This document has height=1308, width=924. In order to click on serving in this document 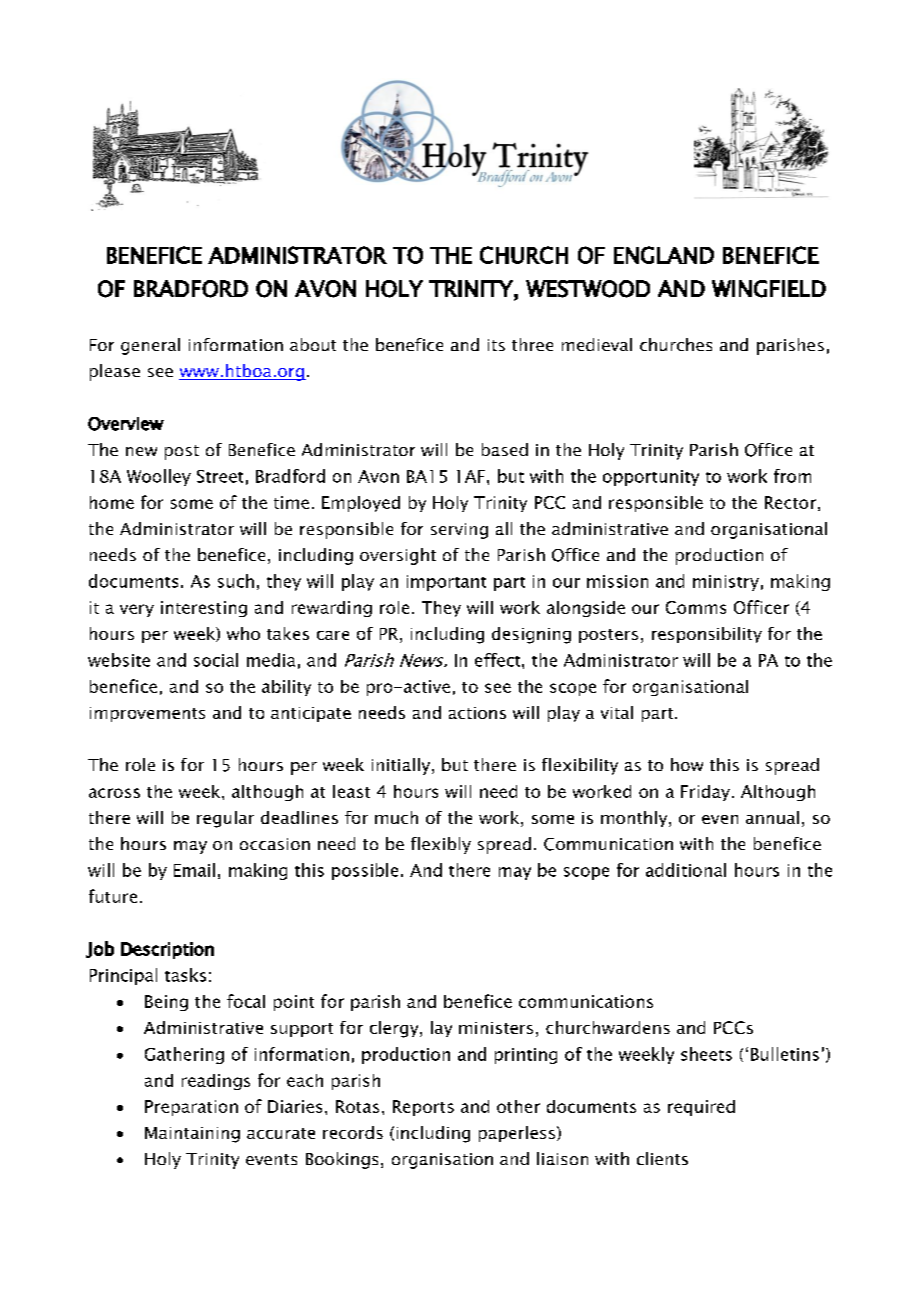, I will do `click(459, 531)`.
